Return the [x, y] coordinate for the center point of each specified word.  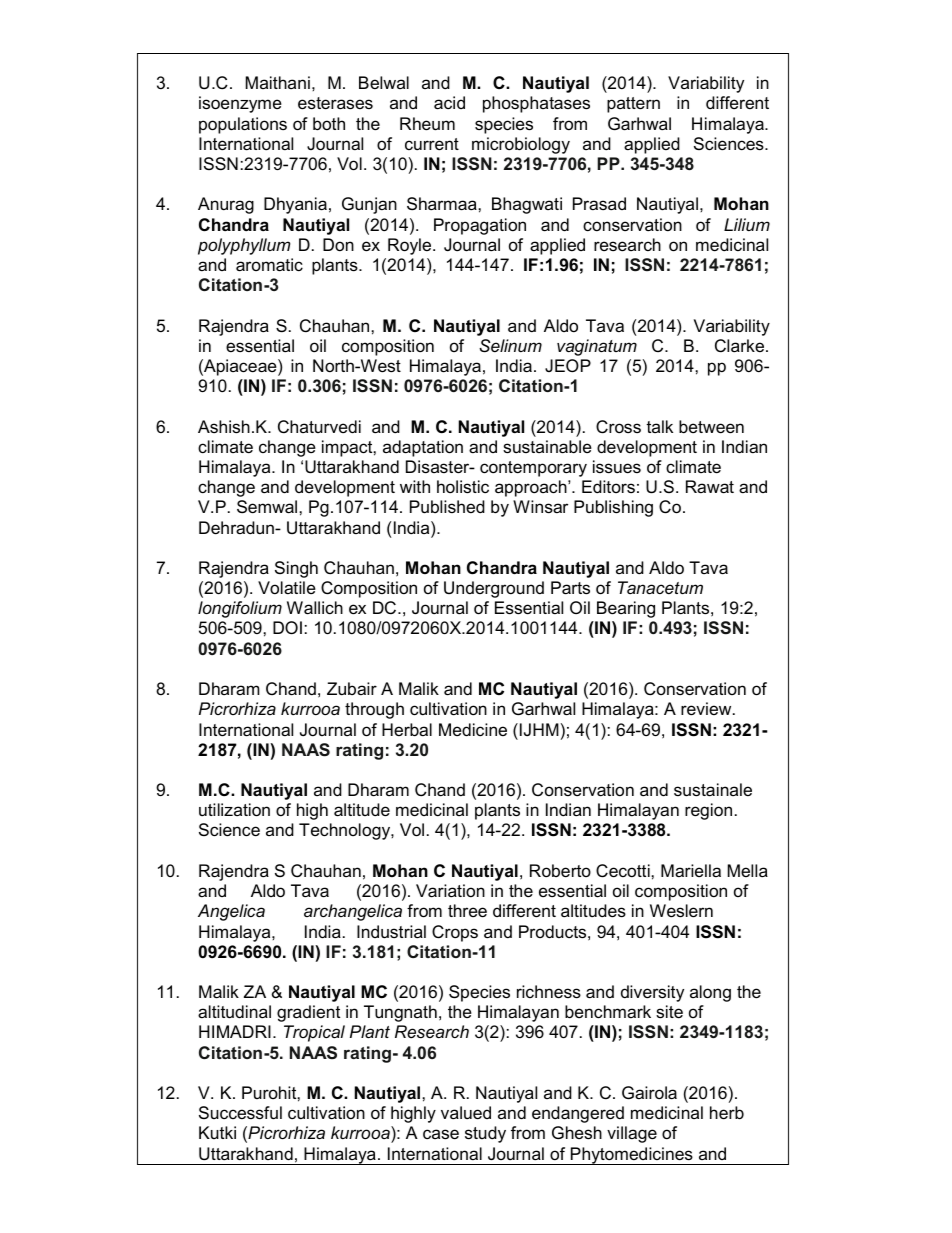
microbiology [521, 145]
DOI [287, 627]
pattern [633, 105]
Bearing [626, 609]
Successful [240, 1113]
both [329, 124]
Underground [494, 589]
